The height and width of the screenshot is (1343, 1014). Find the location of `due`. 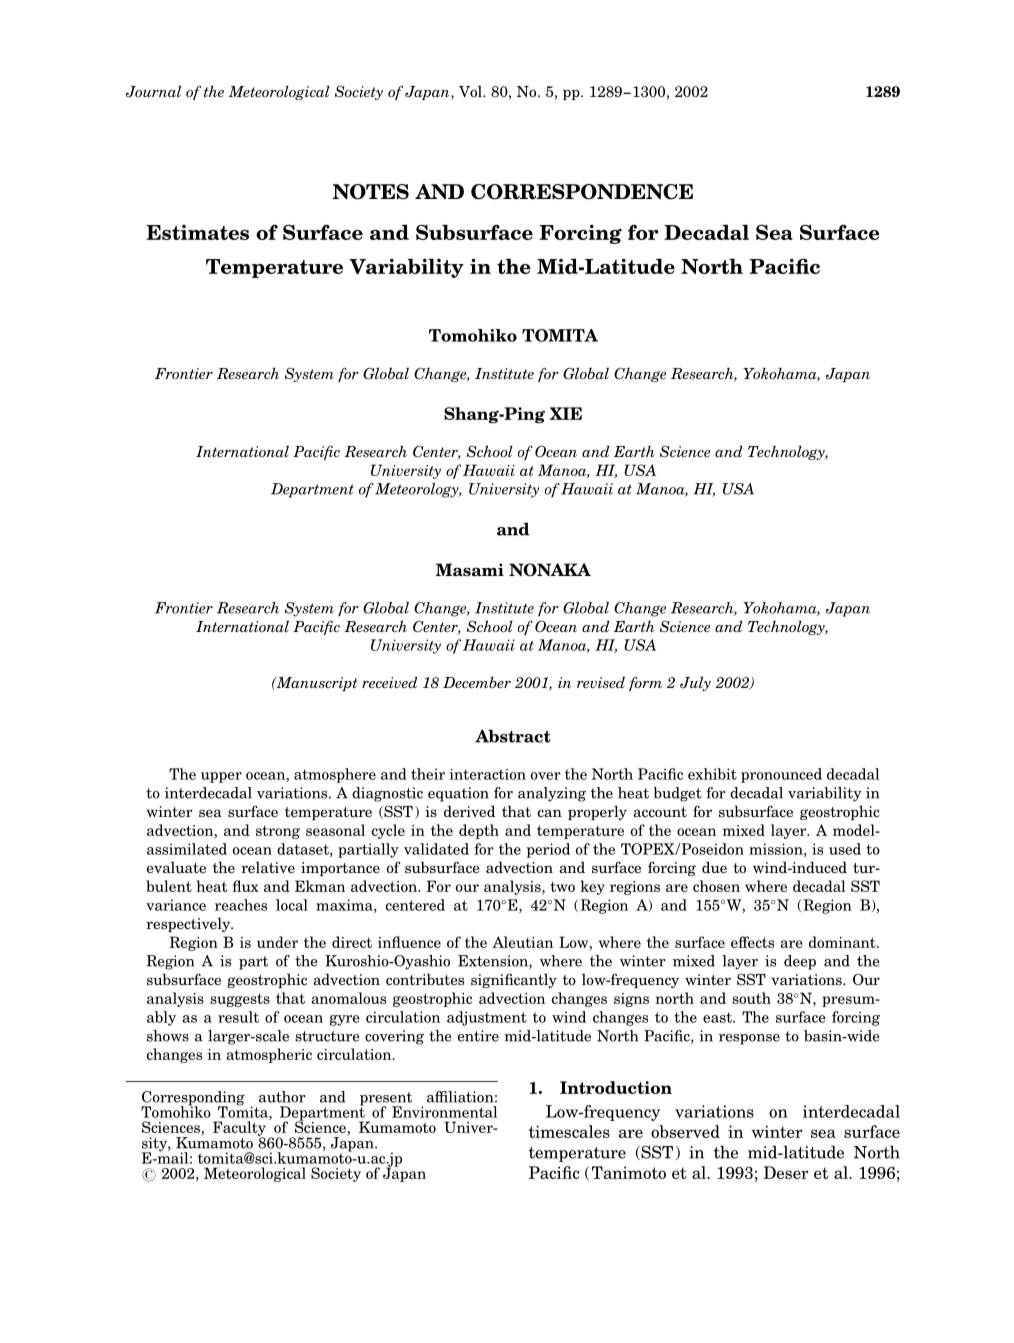

due is located at coordinates (714, 867).
